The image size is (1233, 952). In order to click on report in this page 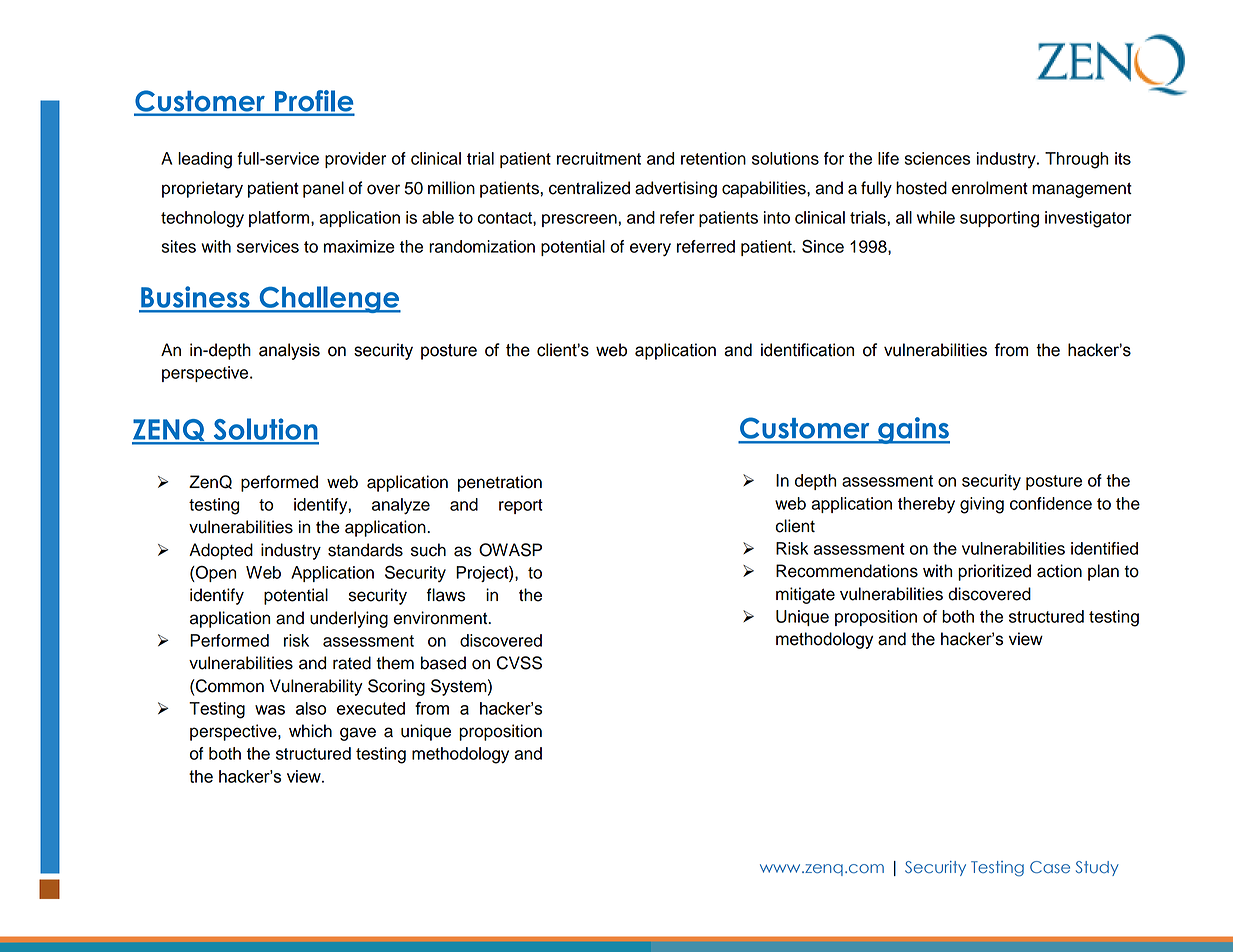, I will do `click(521, 506)`.
